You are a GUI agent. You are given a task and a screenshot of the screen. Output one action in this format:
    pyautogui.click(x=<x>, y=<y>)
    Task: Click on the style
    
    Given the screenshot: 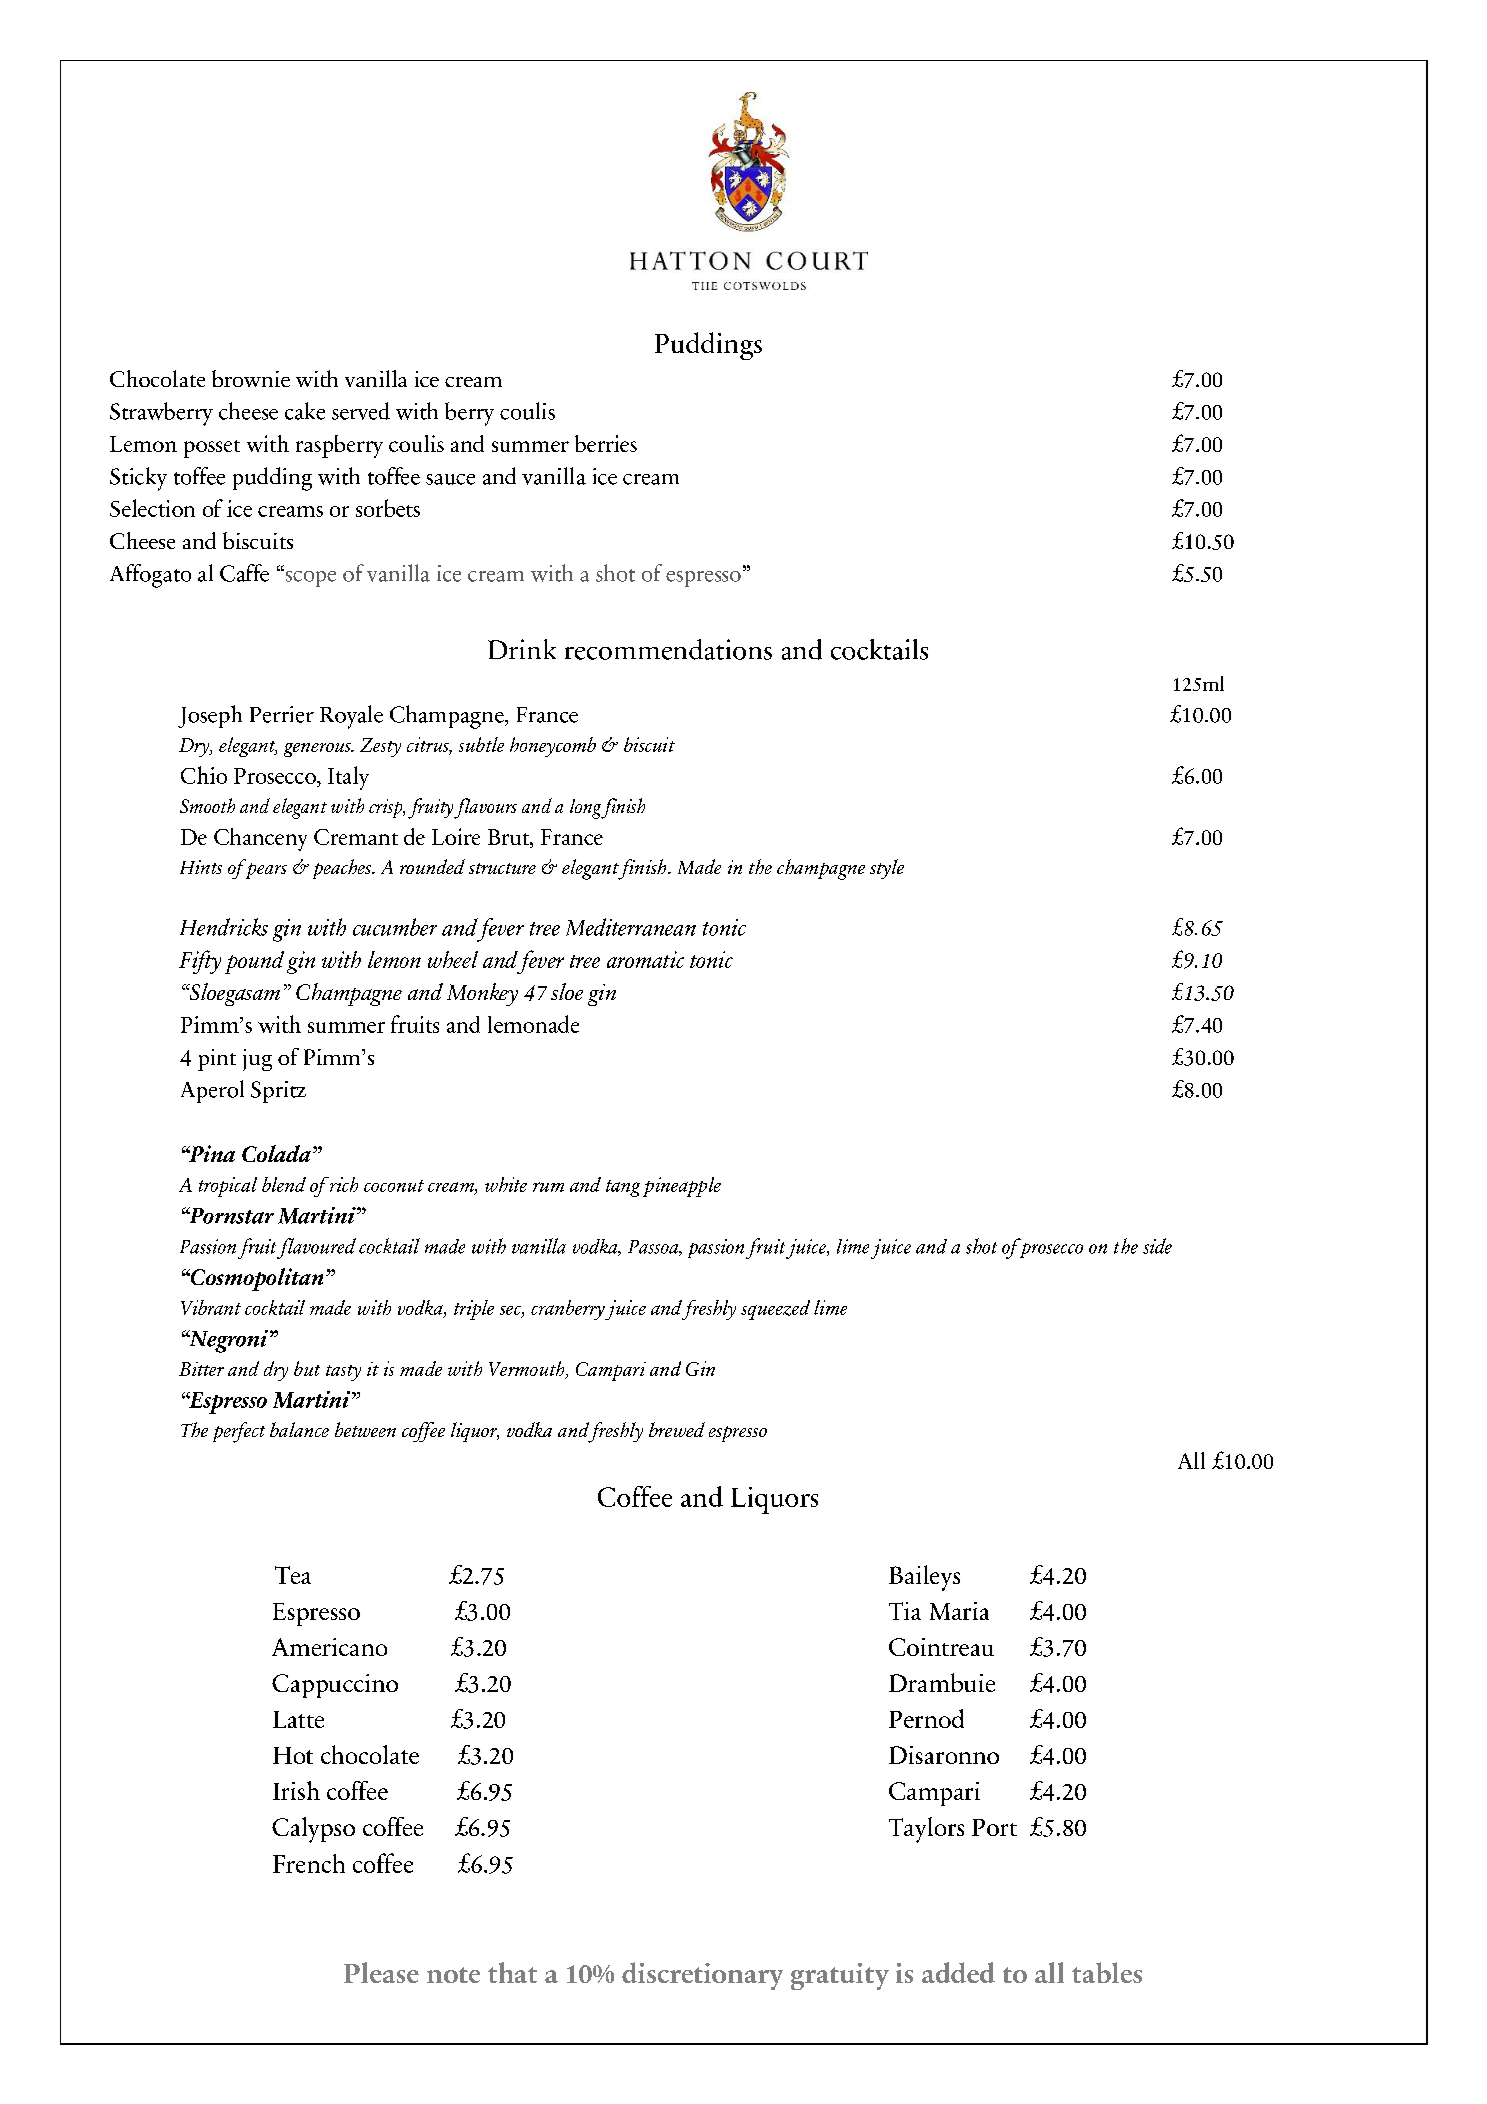 What is the action you would take?
    pyautogui.click(x=887, y=869)
